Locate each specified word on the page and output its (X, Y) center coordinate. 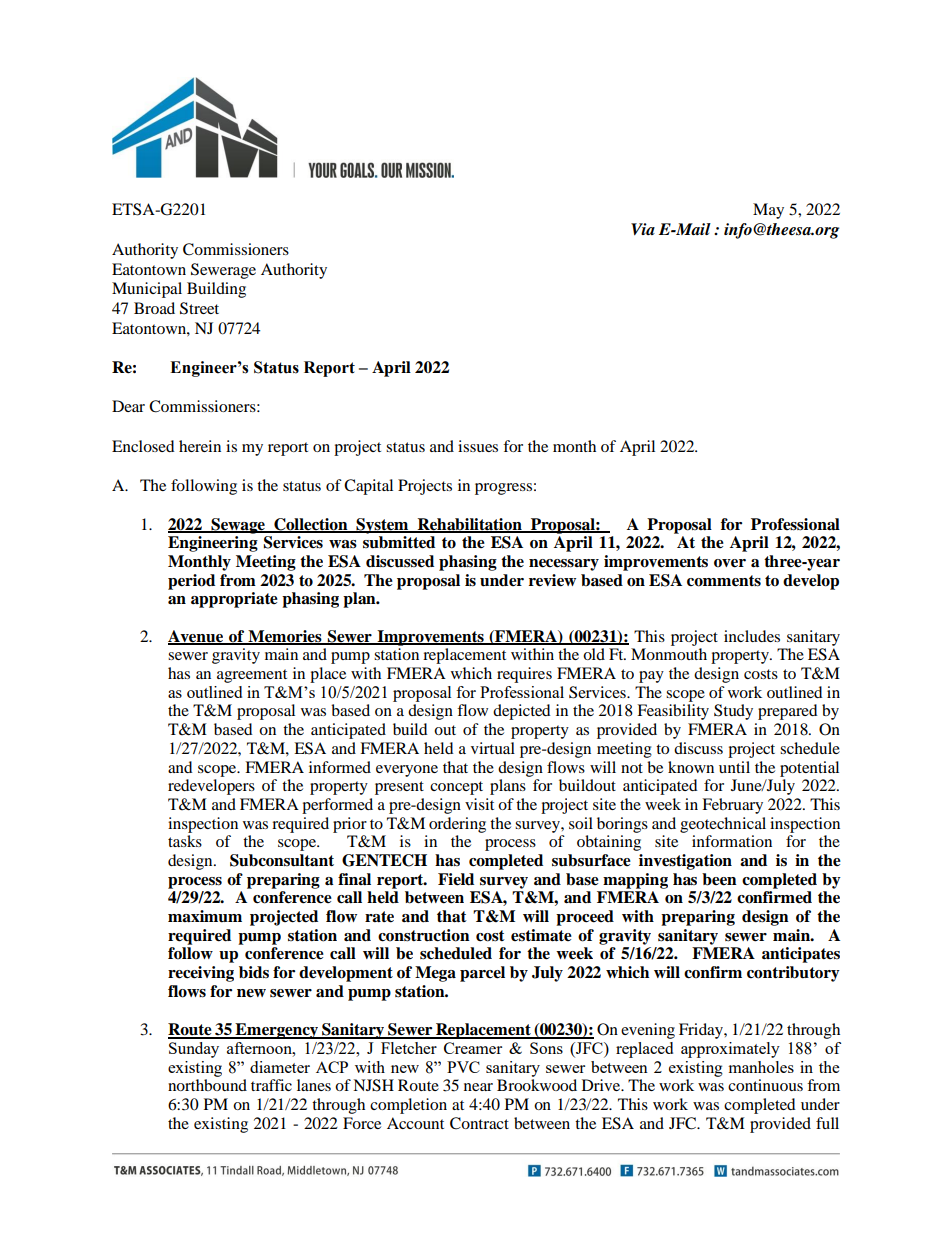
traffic (271, 1085)
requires (524, 675)
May (768, 211)
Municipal (147, 290)
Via (643, 229)
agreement (252, 676)
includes (752, 636)
